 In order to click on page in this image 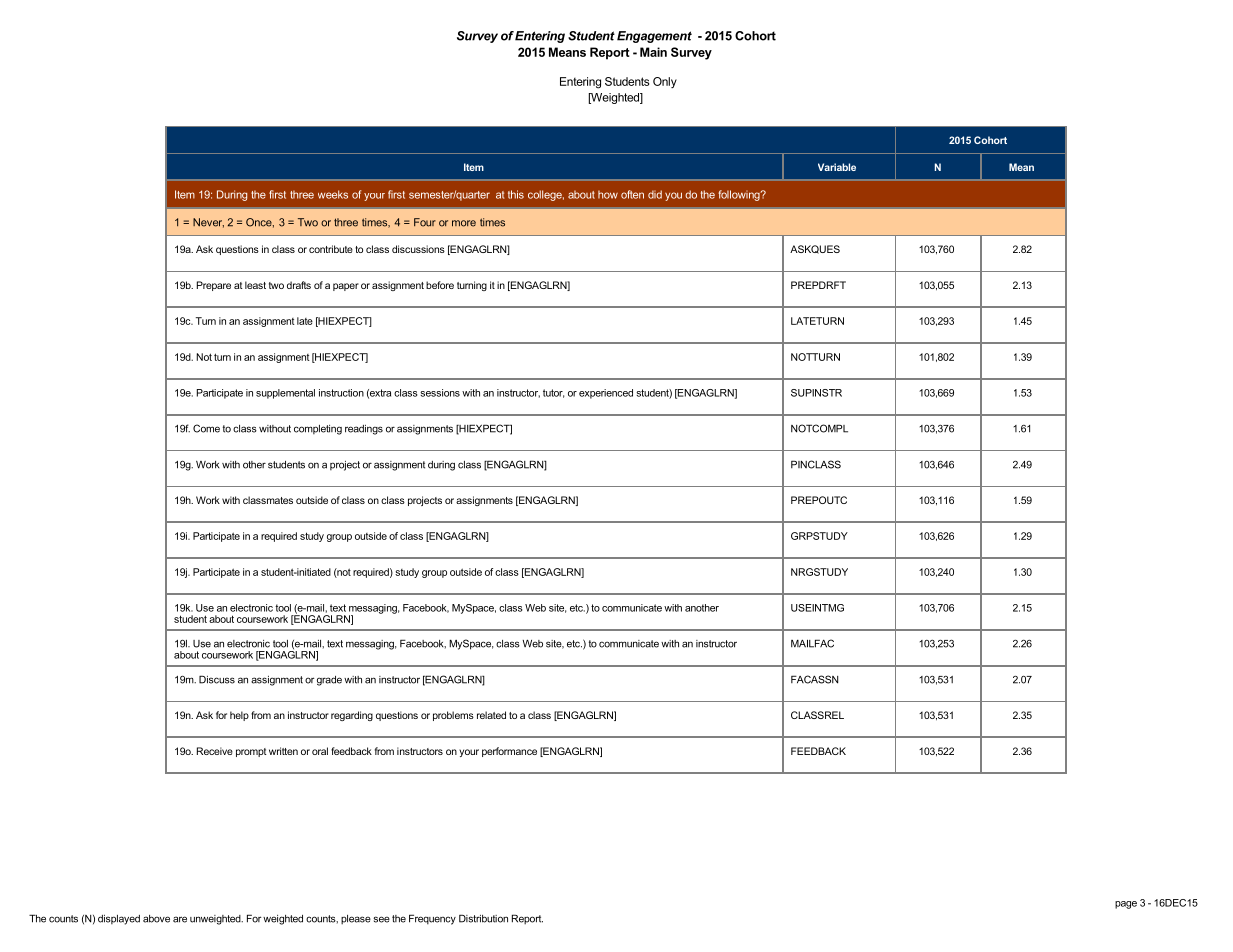, I will do `click(1126, 905)`.
